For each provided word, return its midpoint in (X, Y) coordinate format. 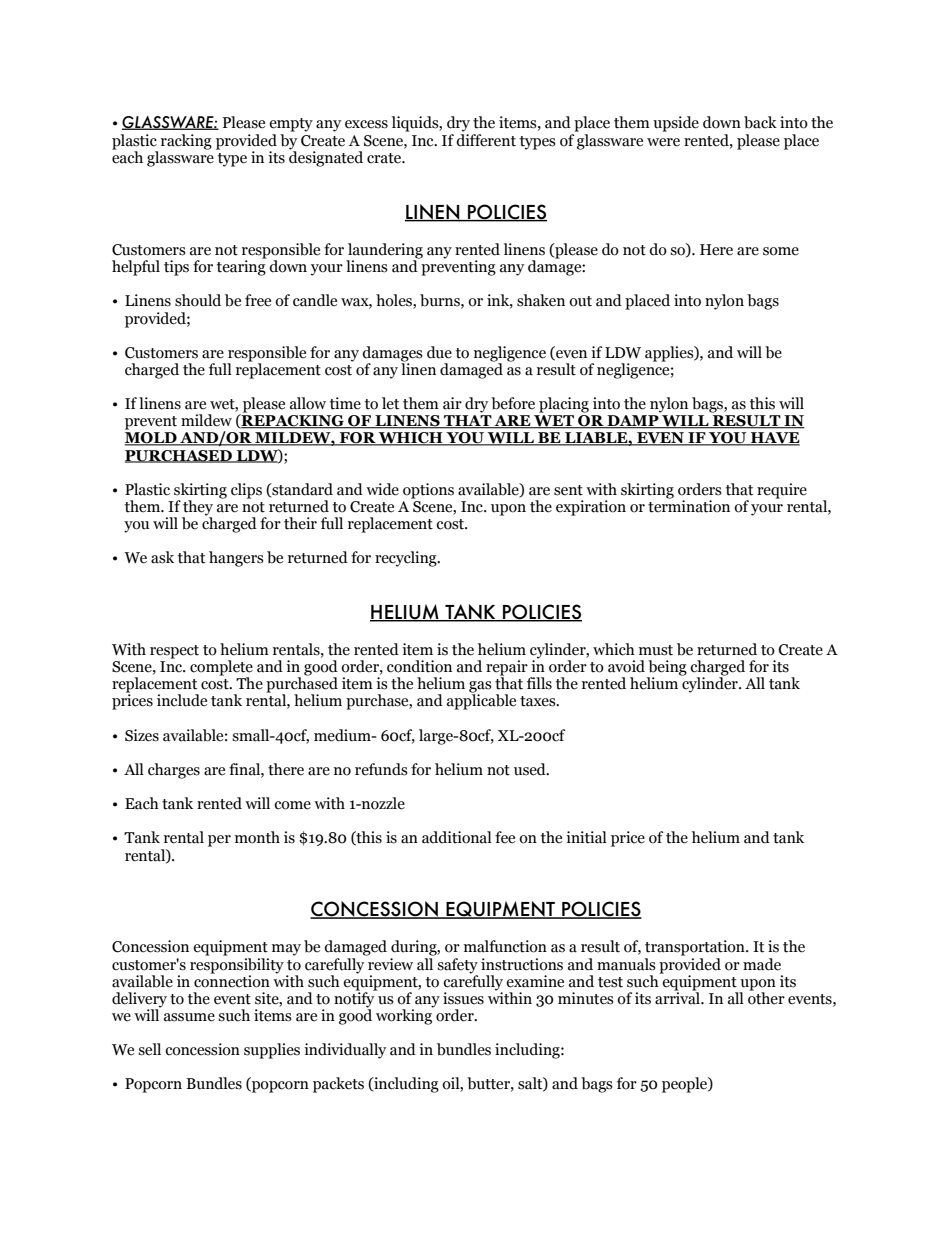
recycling (407, 559)
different (486, 140)
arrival (678, 997)
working (405, 1016)
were (663, 142)
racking (186, 142)
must (656, 650)
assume (189, 1017)
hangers (236, 559)
